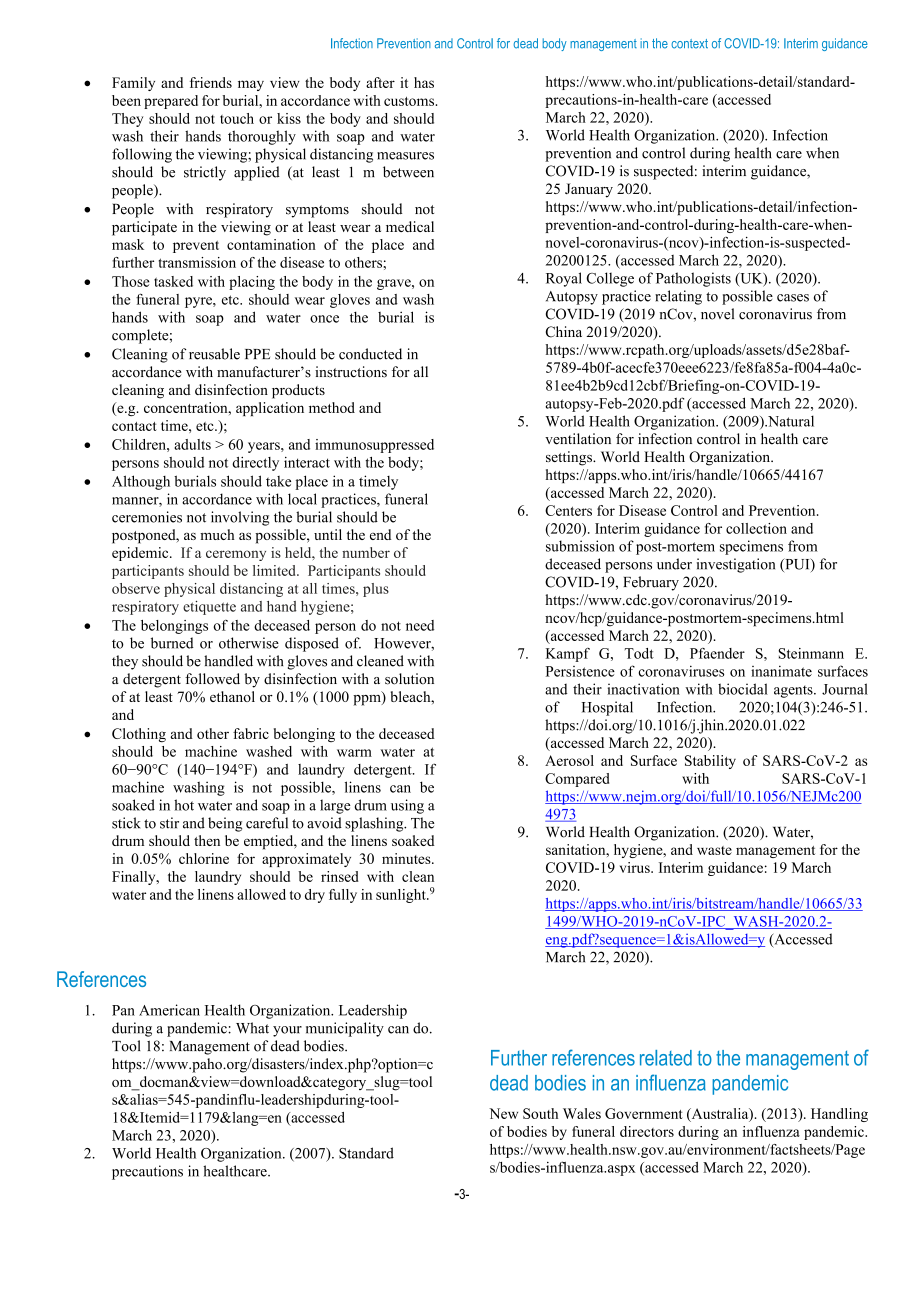  Describe the element at coordinates (793, 298) in the screenshot. I see `cases` at that location.
